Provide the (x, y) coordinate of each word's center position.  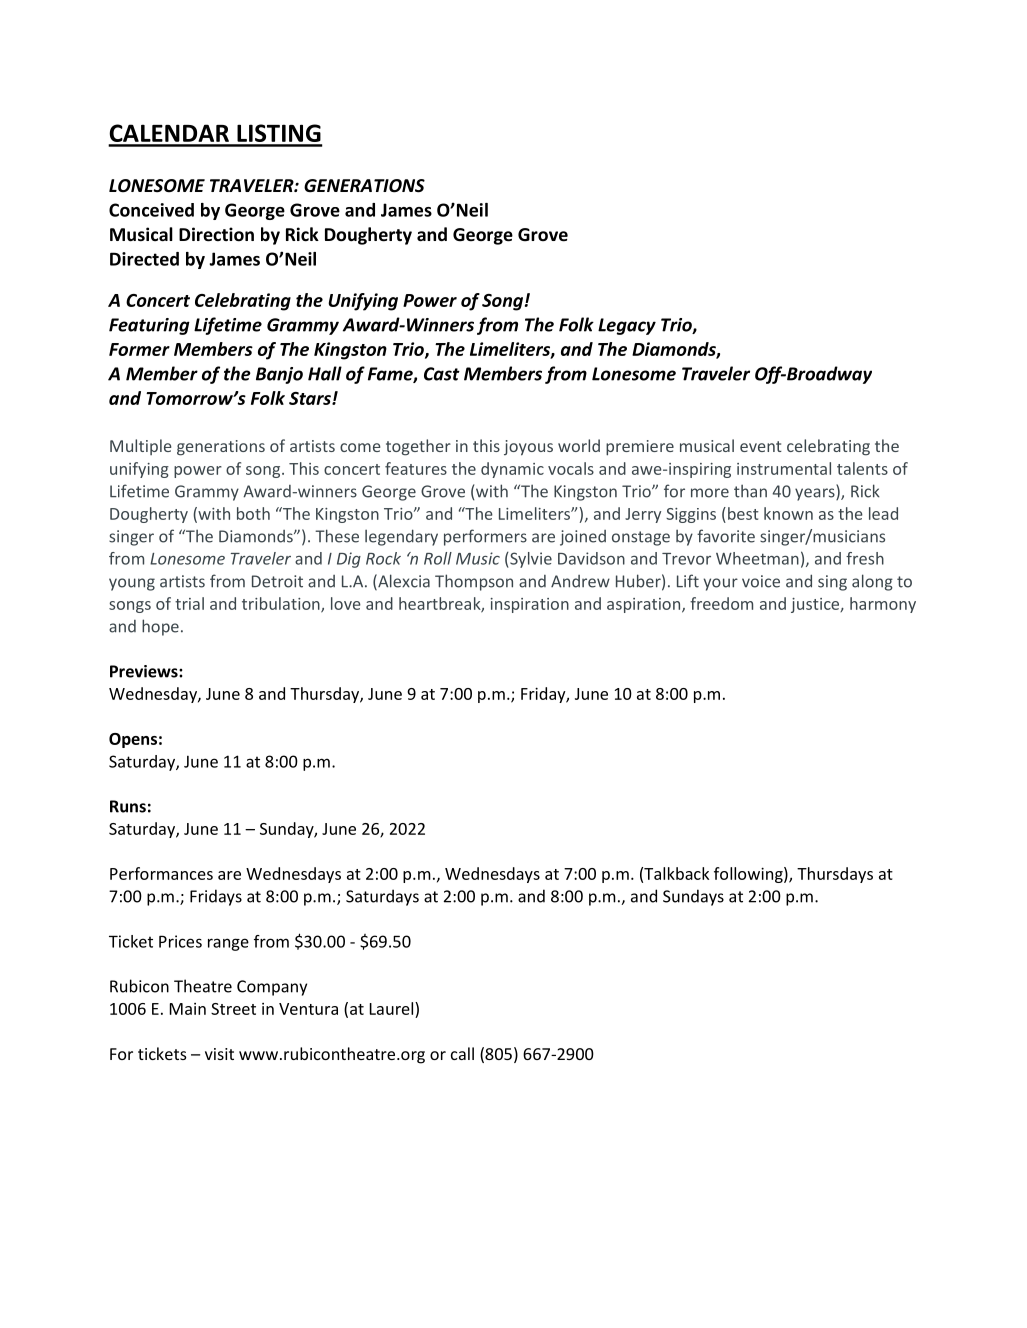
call (462, 1053)
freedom (721, 603)
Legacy (627, 326)
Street (233, 1009)
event (761, 446)
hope (160, 627)
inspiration (530, 605)
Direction (216, 234)
